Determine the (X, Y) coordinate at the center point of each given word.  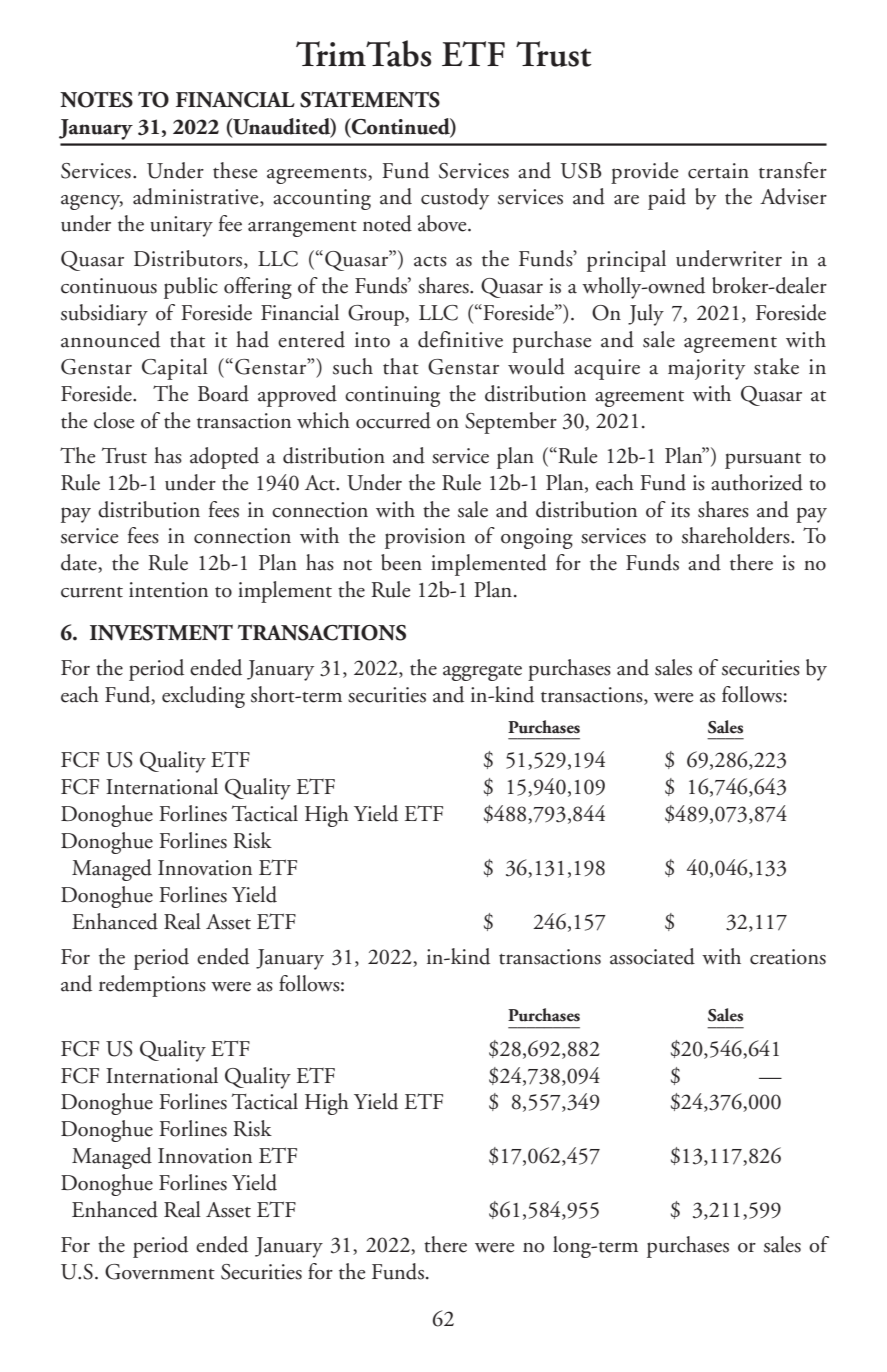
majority (706, 369)
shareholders (737, 535)
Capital (175, 369)
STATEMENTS (370, 100)
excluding (203, 697)
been (401, 562)
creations (788, 957)
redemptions (152, 986)
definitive (460, 339)
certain (718, 171)
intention (168, 590)
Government (160, 1272)
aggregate (482, 673)
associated (652, 956)
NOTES (96, 100)
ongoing (537, 538)
